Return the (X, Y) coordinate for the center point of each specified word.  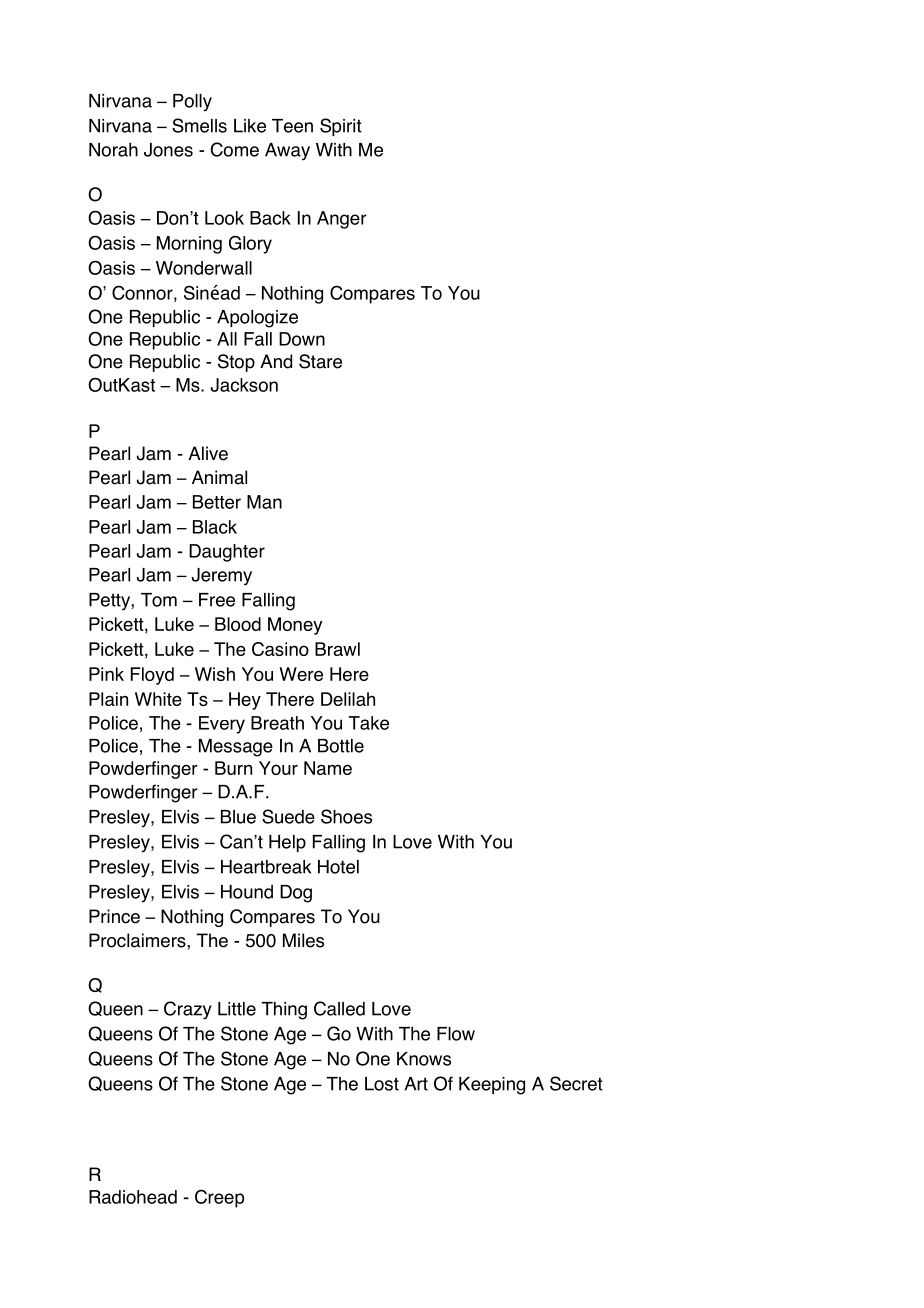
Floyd (152, 676)
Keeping (492, 1086)
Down (302, 339)
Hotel (338, 867)
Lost (382, 1084)
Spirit (341, 127)
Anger (342, 220)
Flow (456, 1034)
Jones (168, 150)
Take (369, 723)
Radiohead (133, 1197)
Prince (114, 916)
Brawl (337, 649)
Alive (208, 453)
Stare (320, 361)
